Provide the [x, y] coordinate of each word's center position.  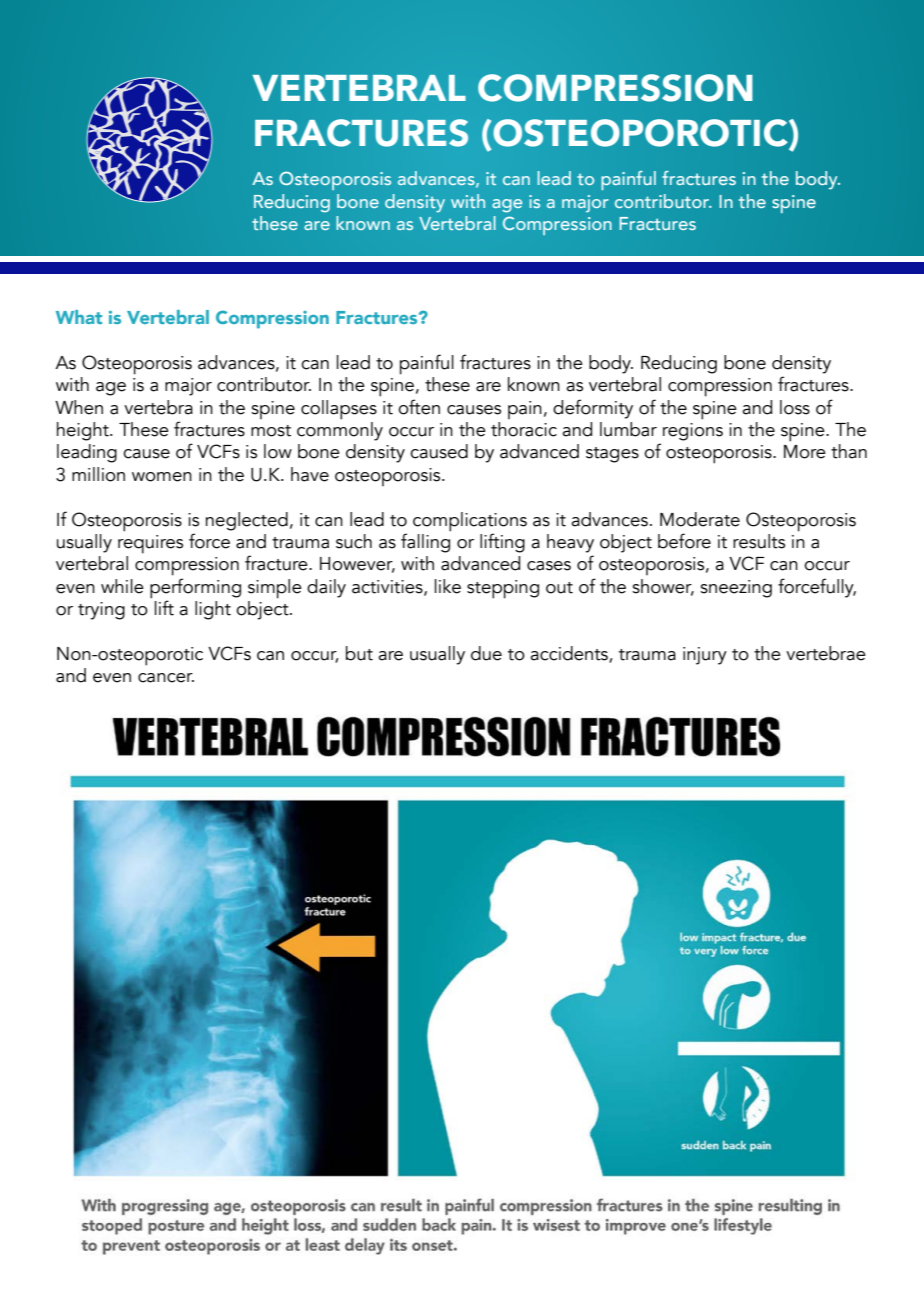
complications [470, 522]
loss [795, 407]
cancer [166, 678]
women [162, 477]
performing [195, 588]
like [448, 586]
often [419, 407]
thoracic [524, 429]
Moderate [700, 519]
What [79, 317]
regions [693, 432]
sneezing [736, 589]
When [79, 407]
